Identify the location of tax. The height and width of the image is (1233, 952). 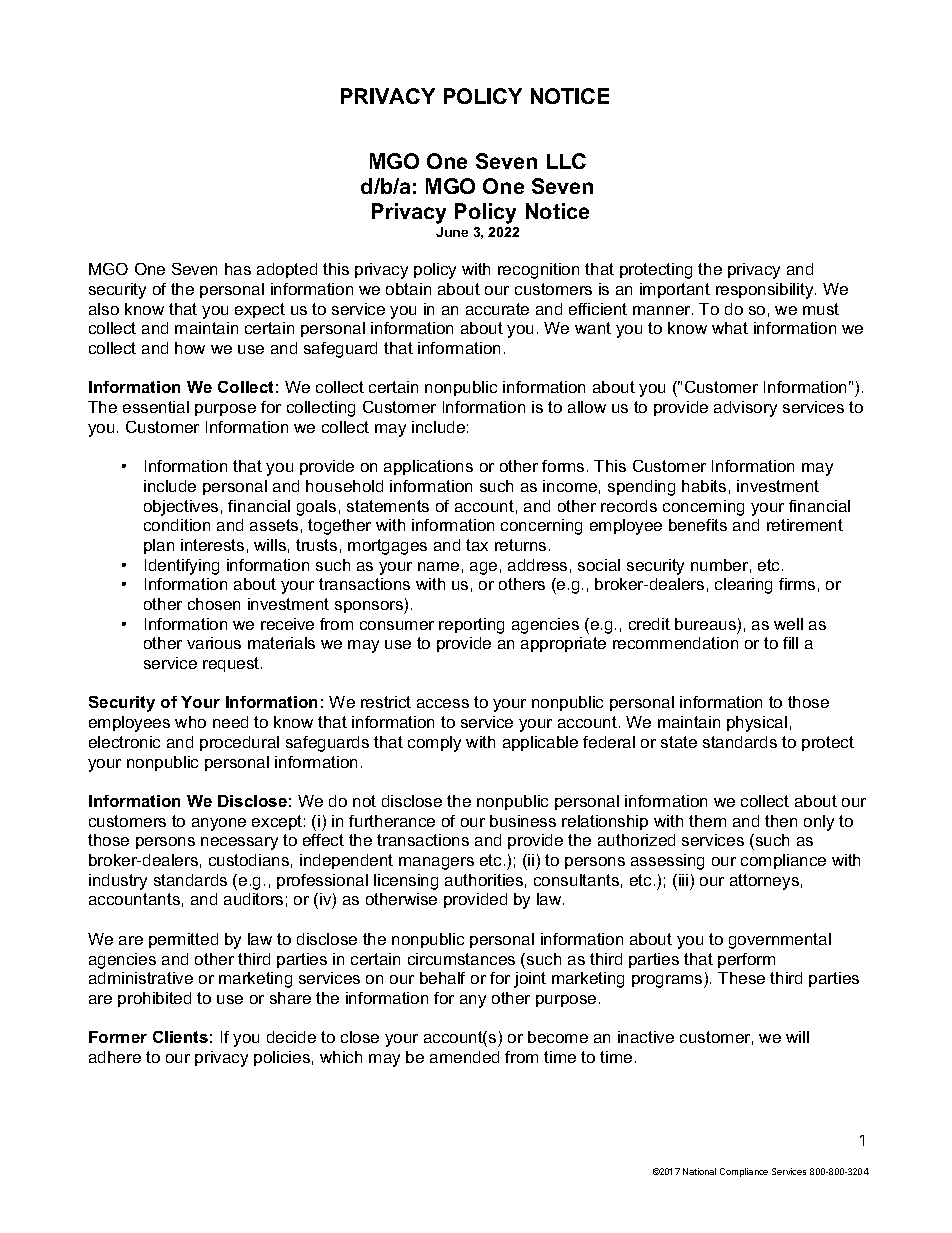
(477, 545).
